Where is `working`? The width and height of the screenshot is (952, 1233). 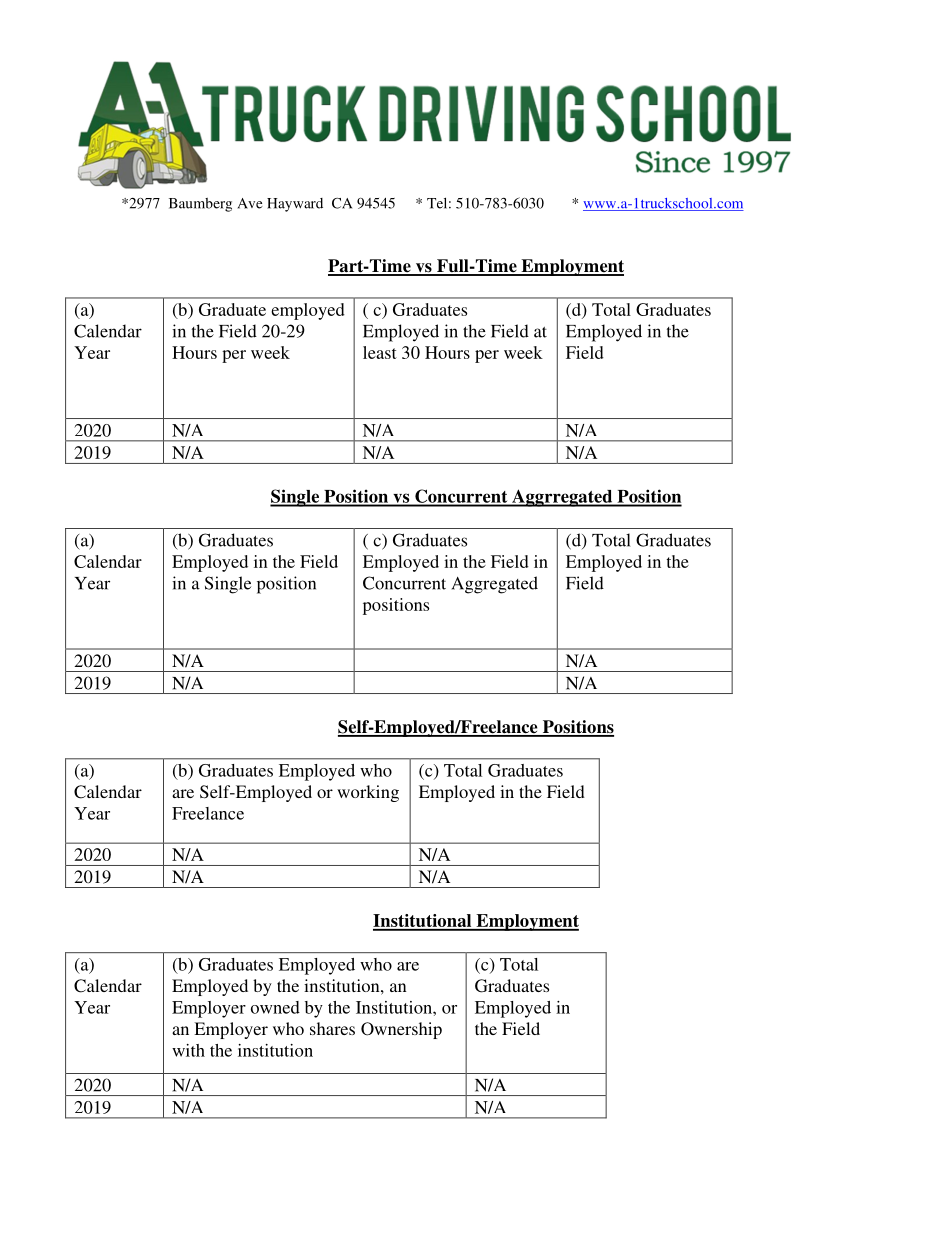 working is located at coordinates (368, 793).
